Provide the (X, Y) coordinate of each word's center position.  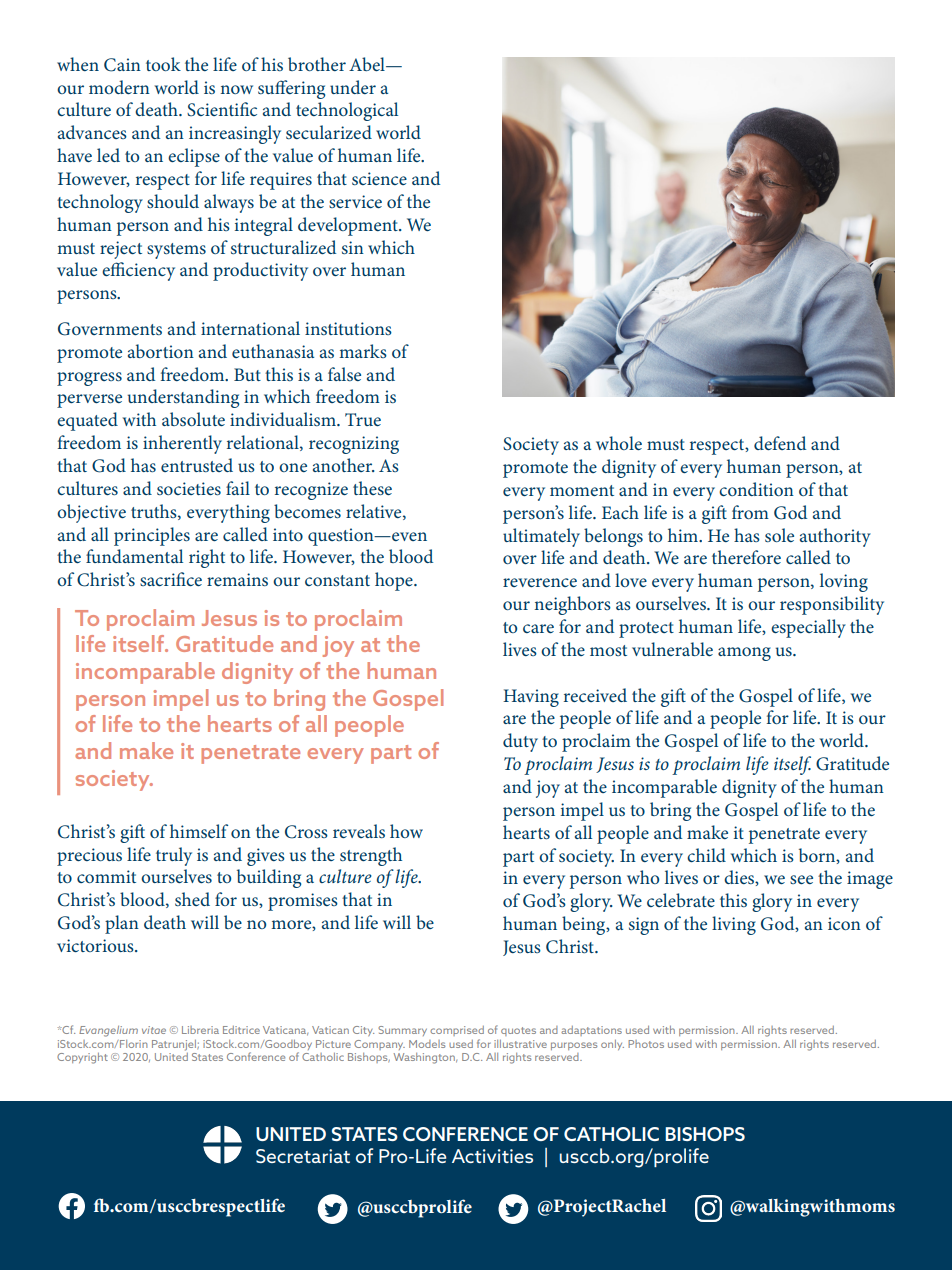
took (163, 64)
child (706, 855)
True (363, 419)
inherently (182, 444)
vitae (154, 1030)
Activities (492, 1156)
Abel (368, 64)
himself (199, 831)
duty (520, 742)
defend (780, 443)
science (379, 178)
